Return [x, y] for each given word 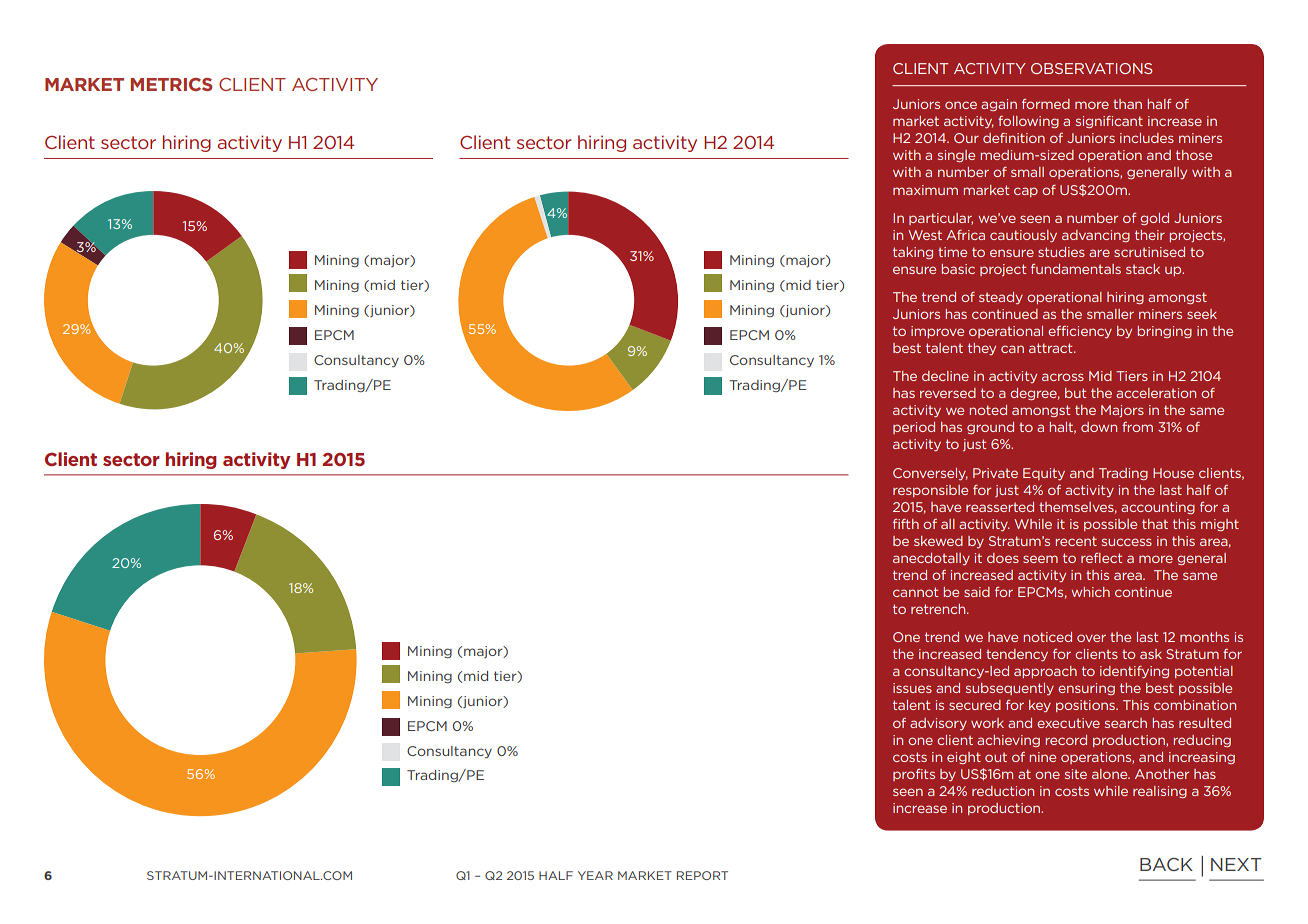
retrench [939, 609]
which [1090, 592]
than [1127, 104]
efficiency [1080, 332]
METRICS [171, 84]
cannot [915, 592]
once [961, 105]
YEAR [595, 875]
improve [937, 332]
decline [945, 376]
